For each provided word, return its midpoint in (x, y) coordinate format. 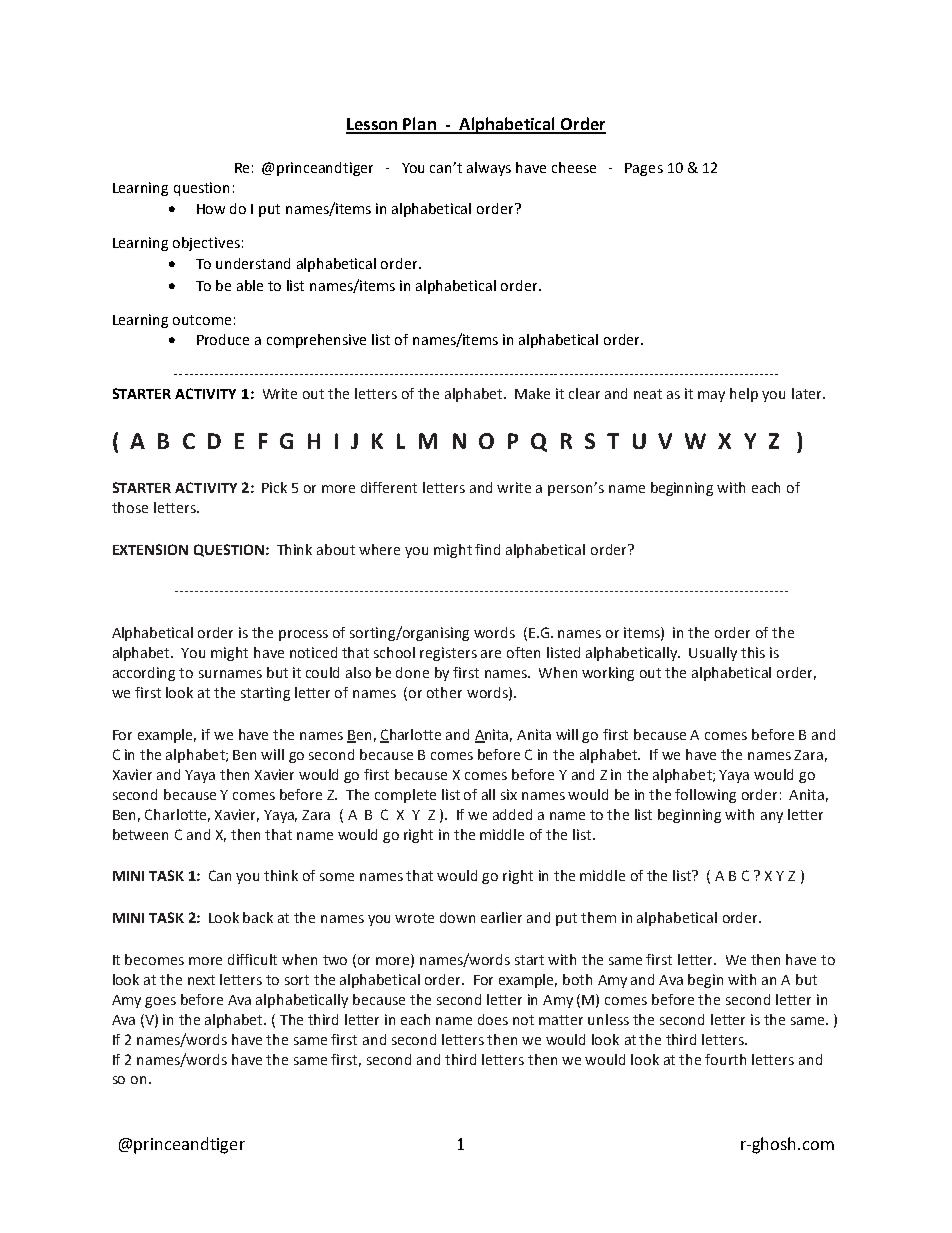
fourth (725, 1059)
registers (448, 654)
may (711, 396)
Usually (713, 654)
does (493, 1019)
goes (160, 1002)
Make (532, 393)
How (211, 209)
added (512, 814)
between (140, 834)
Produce (223, 339)
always (489, 169)
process (303, 635)
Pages (644, 169)
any (772, 817)
